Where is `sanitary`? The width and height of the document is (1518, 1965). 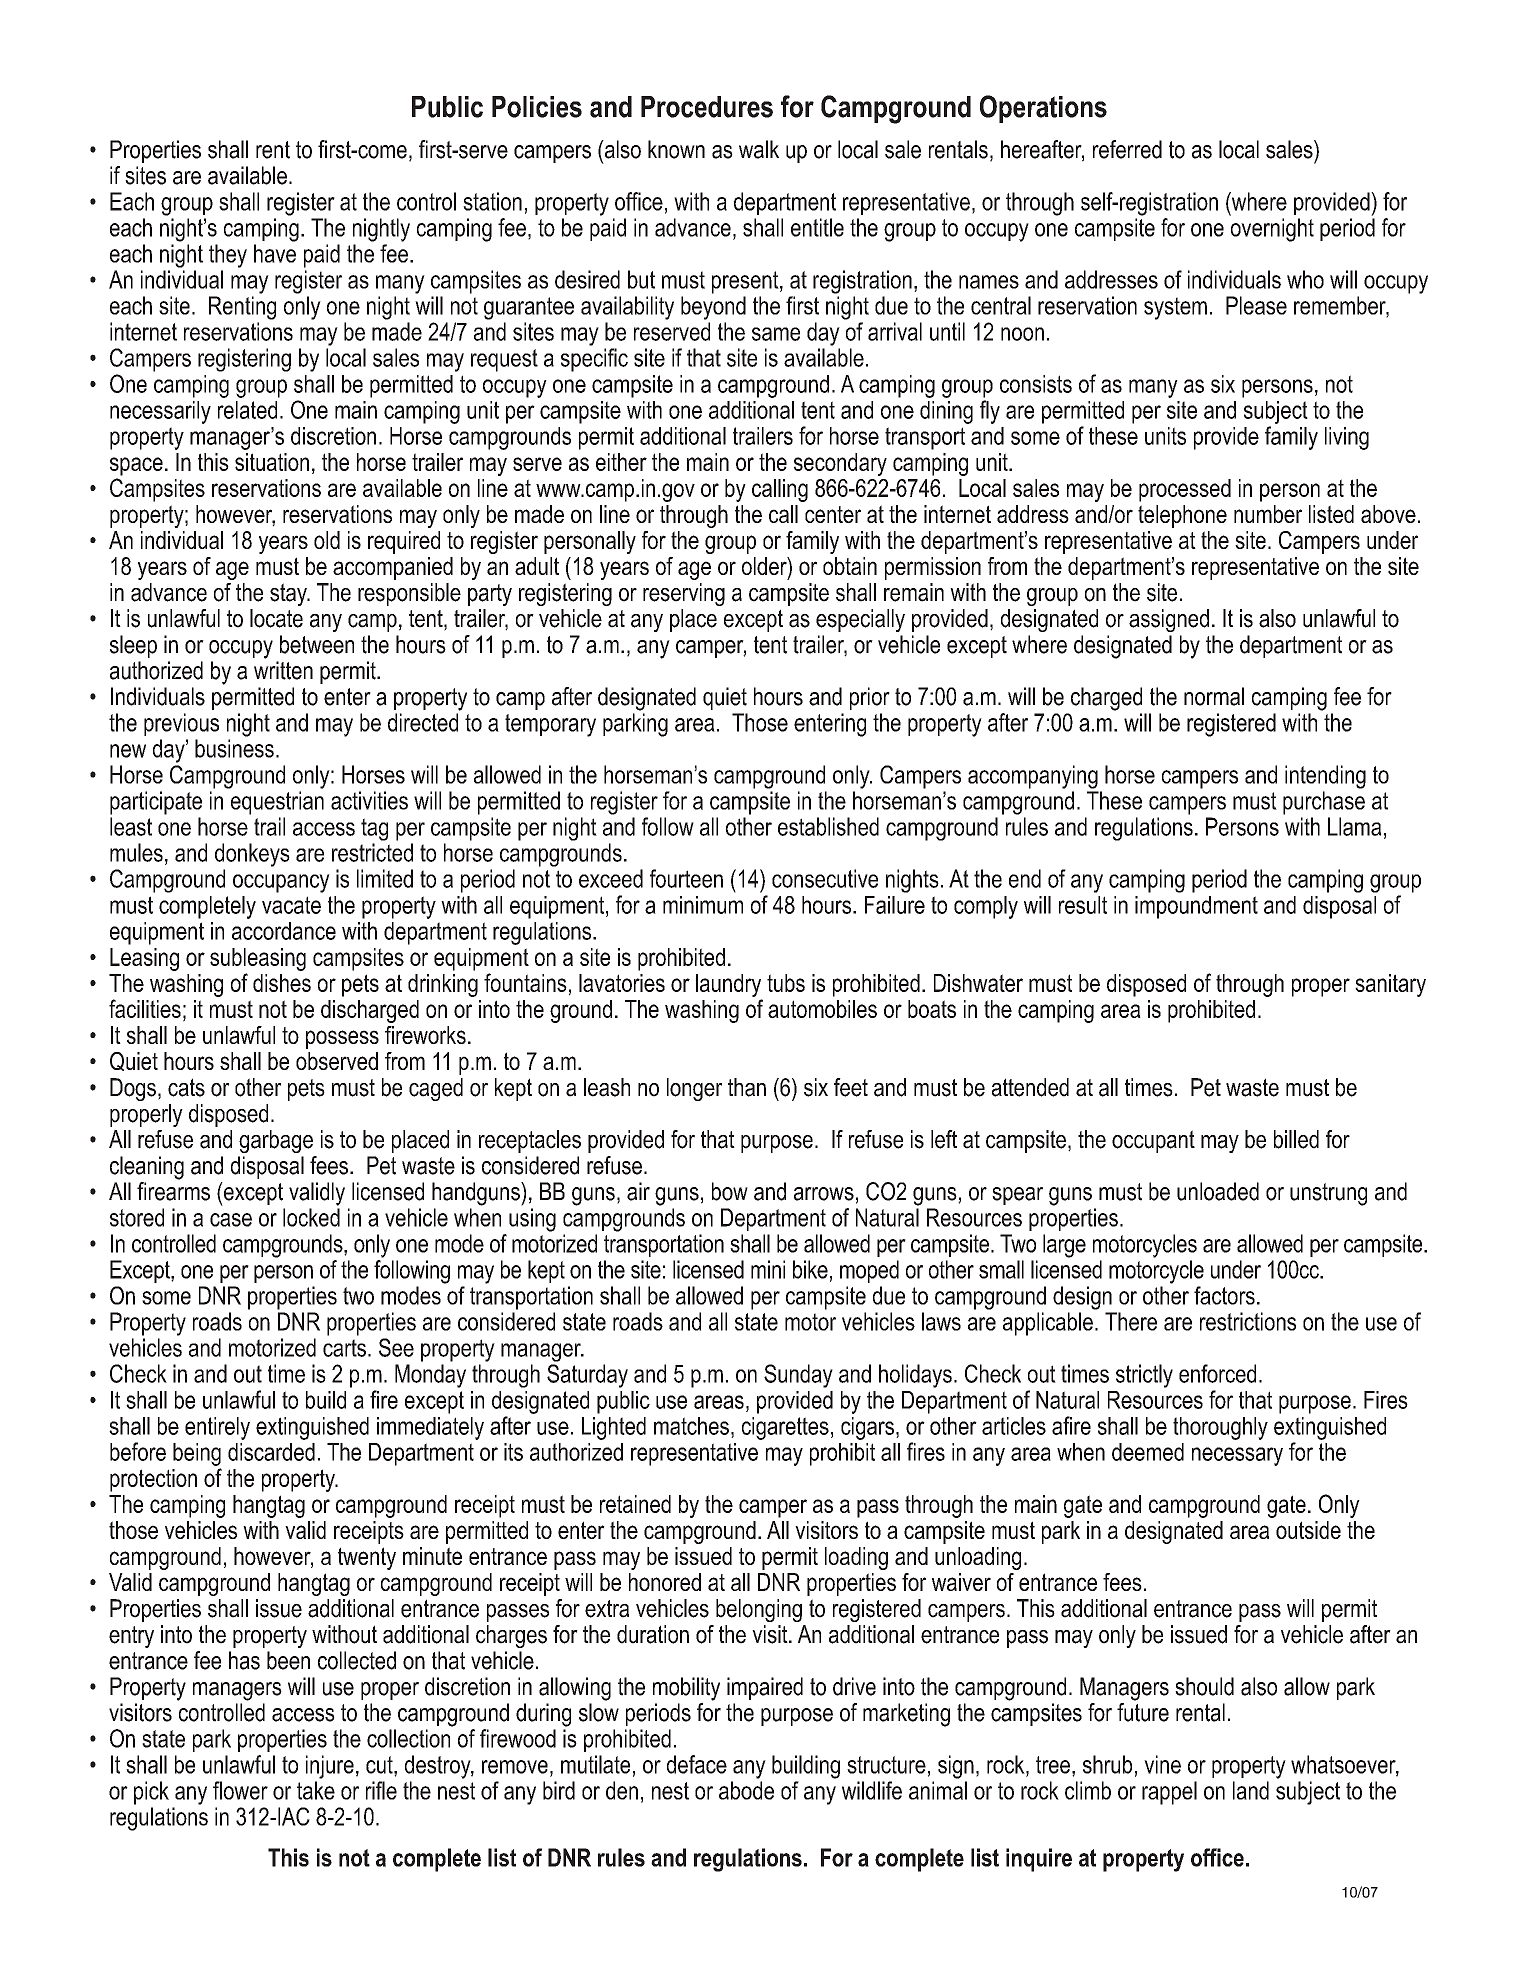 sanitary is located at coordinates (1390, 985).
